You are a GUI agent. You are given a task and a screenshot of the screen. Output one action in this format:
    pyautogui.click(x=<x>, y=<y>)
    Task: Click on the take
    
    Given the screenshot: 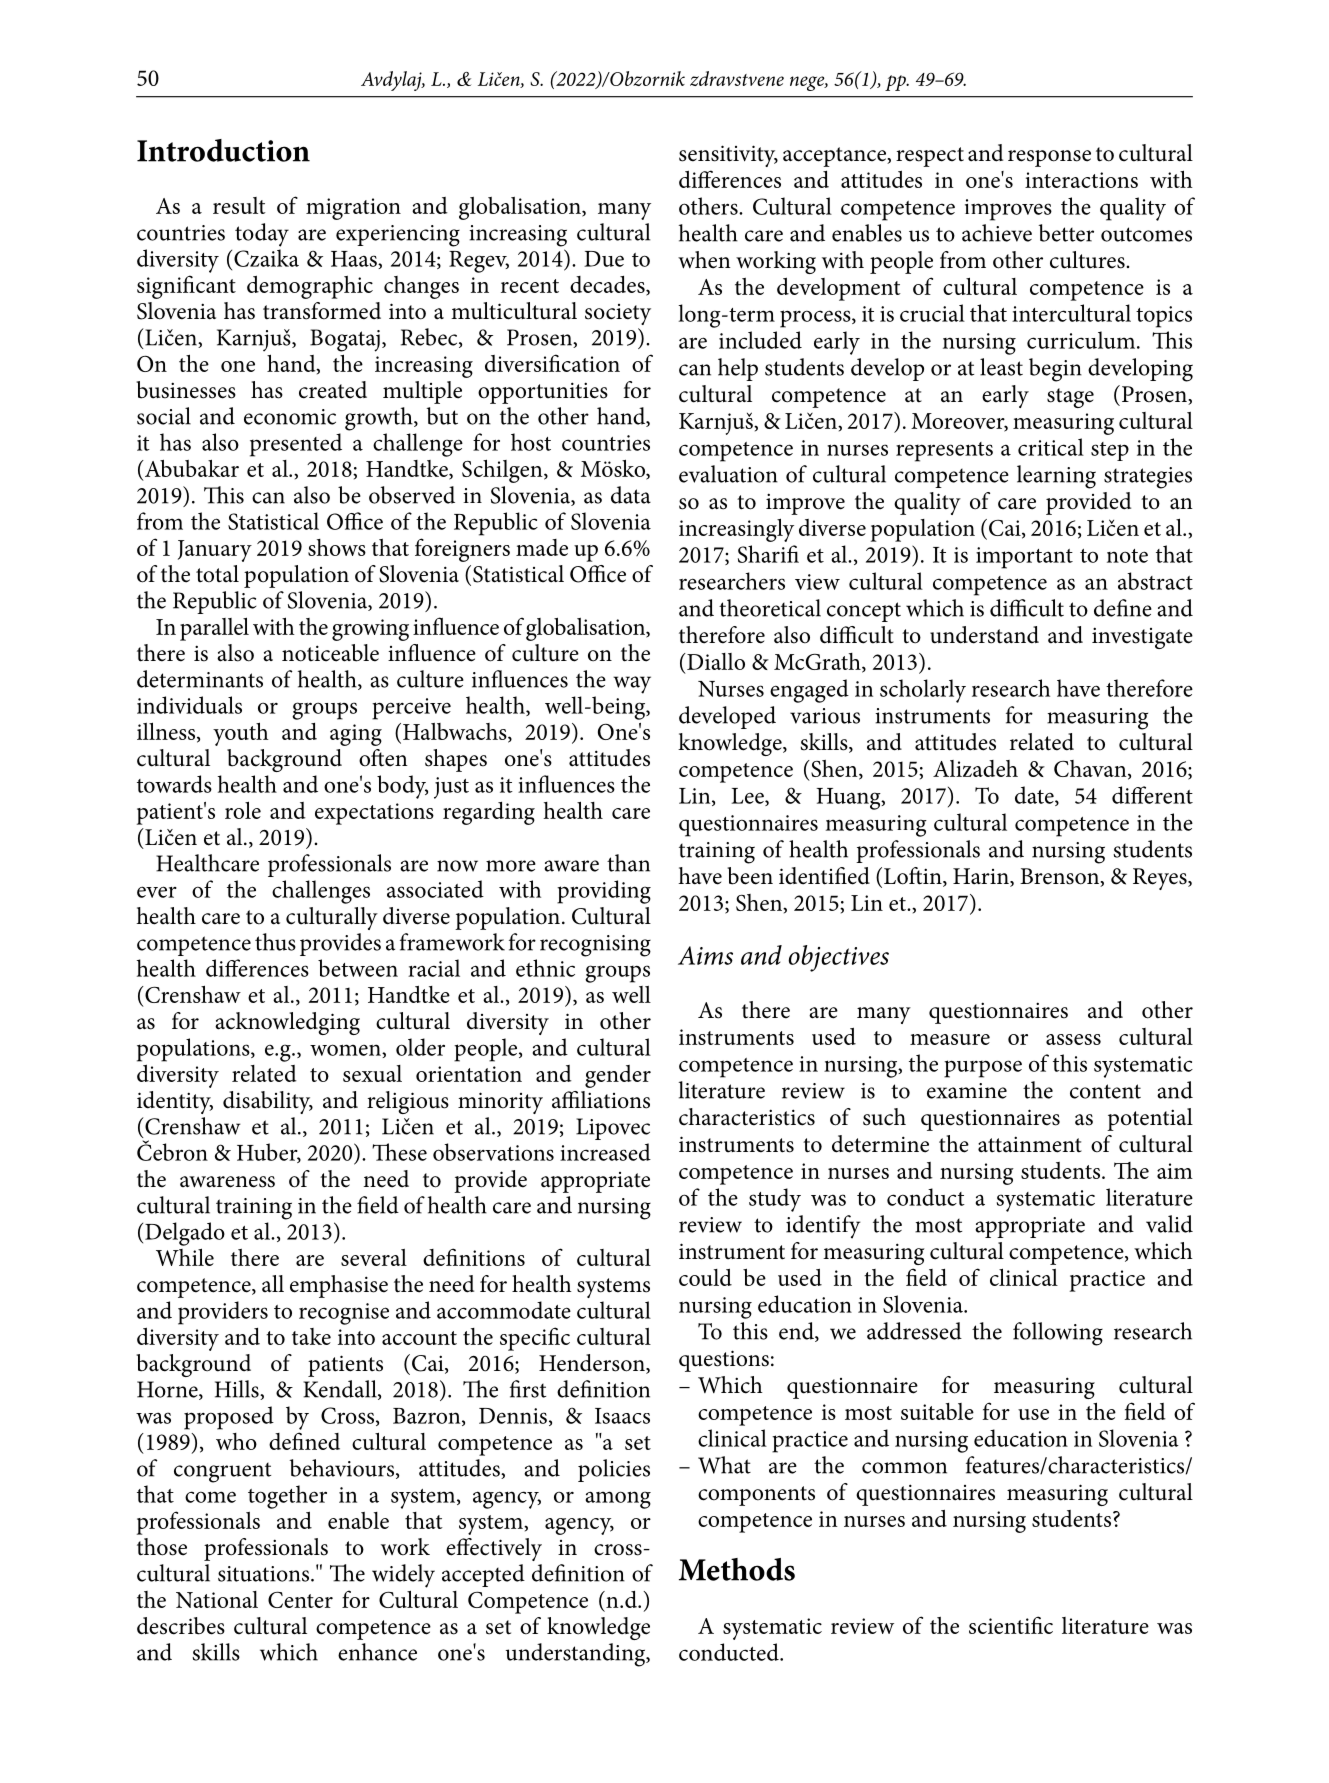 What is the action you would take?
    pyautogui.click(x=311, y=1336)
